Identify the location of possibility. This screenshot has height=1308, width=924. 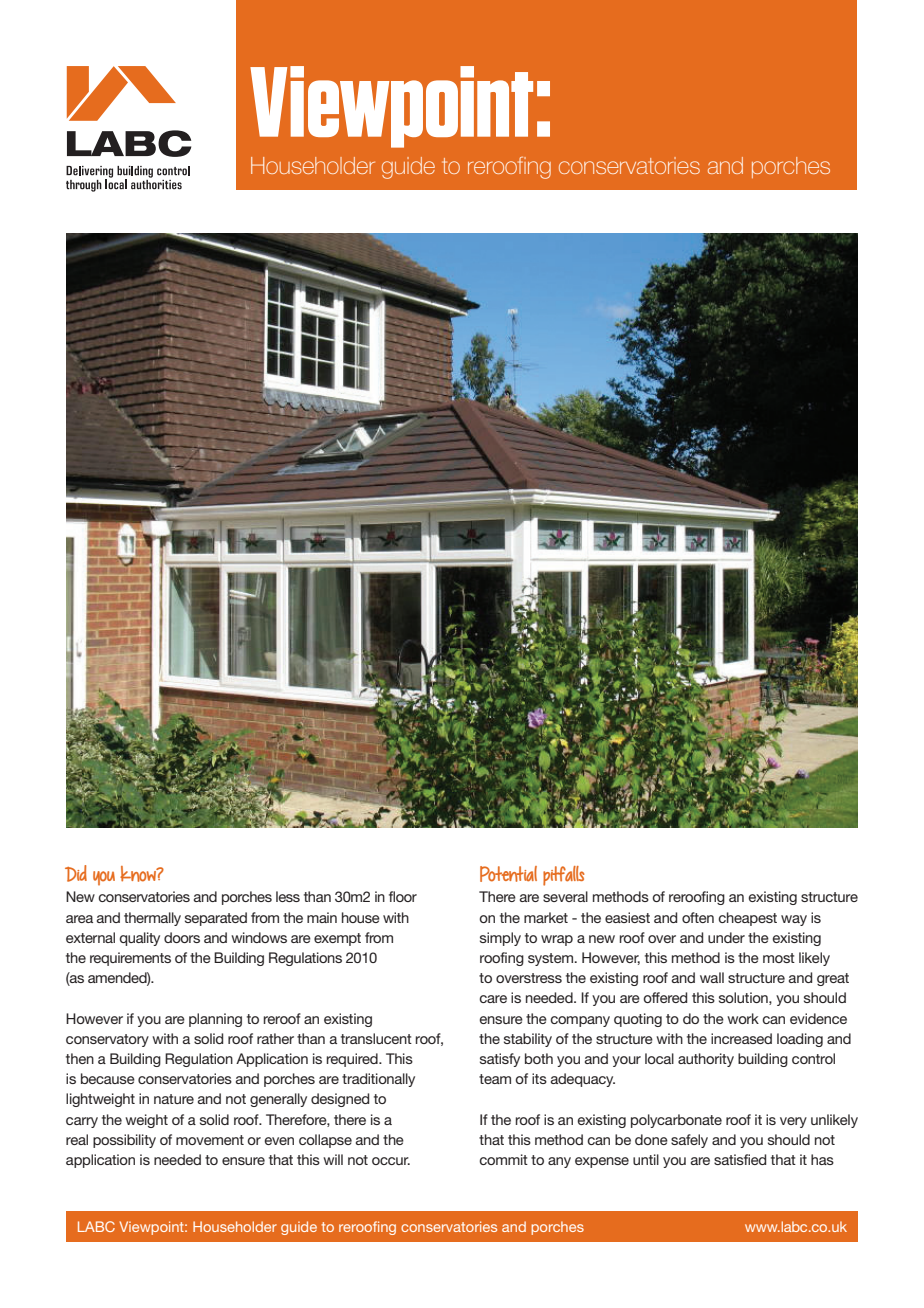
(124, 1141).
